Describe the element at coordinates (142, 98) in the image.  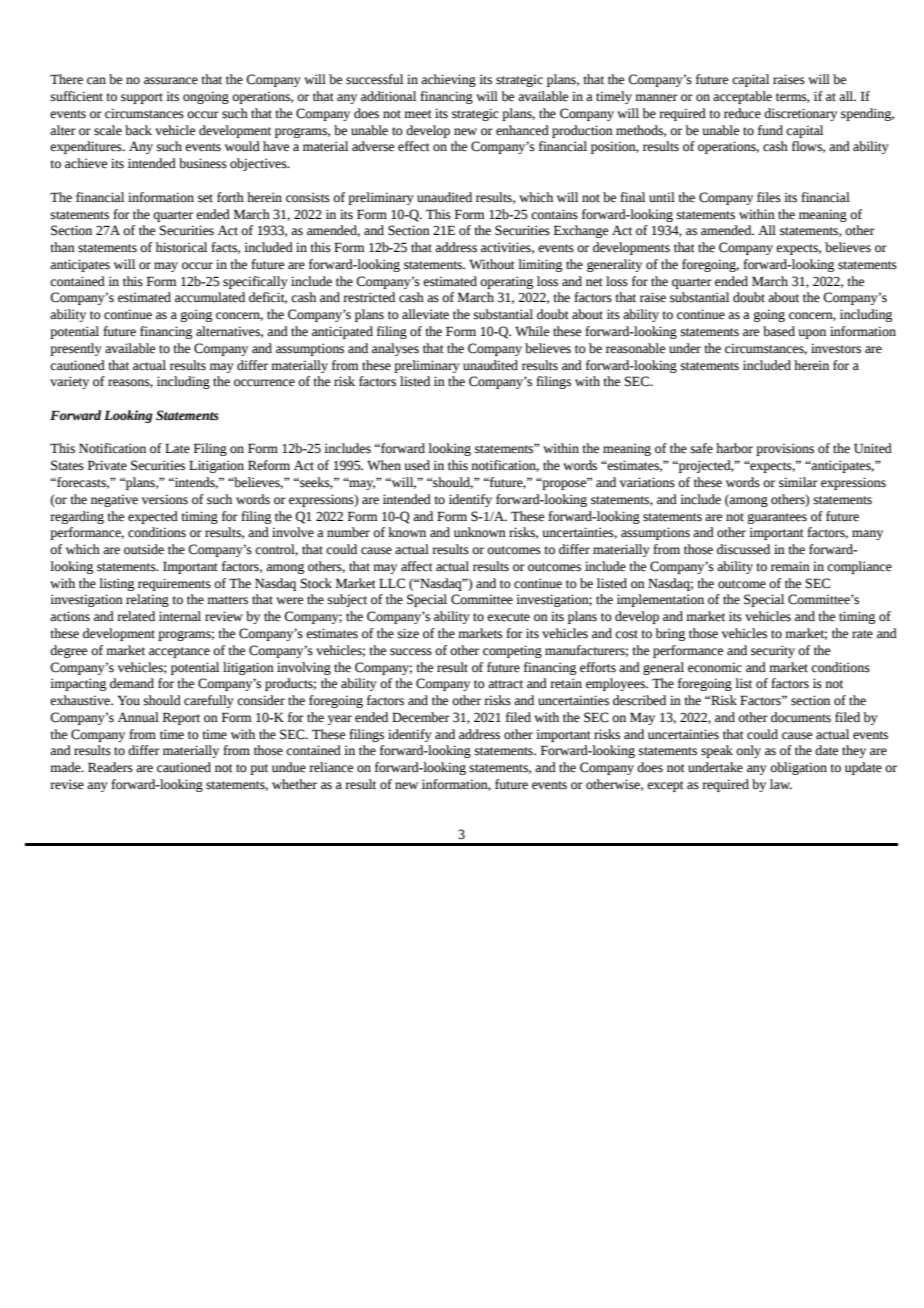
I see `support` at that location.
